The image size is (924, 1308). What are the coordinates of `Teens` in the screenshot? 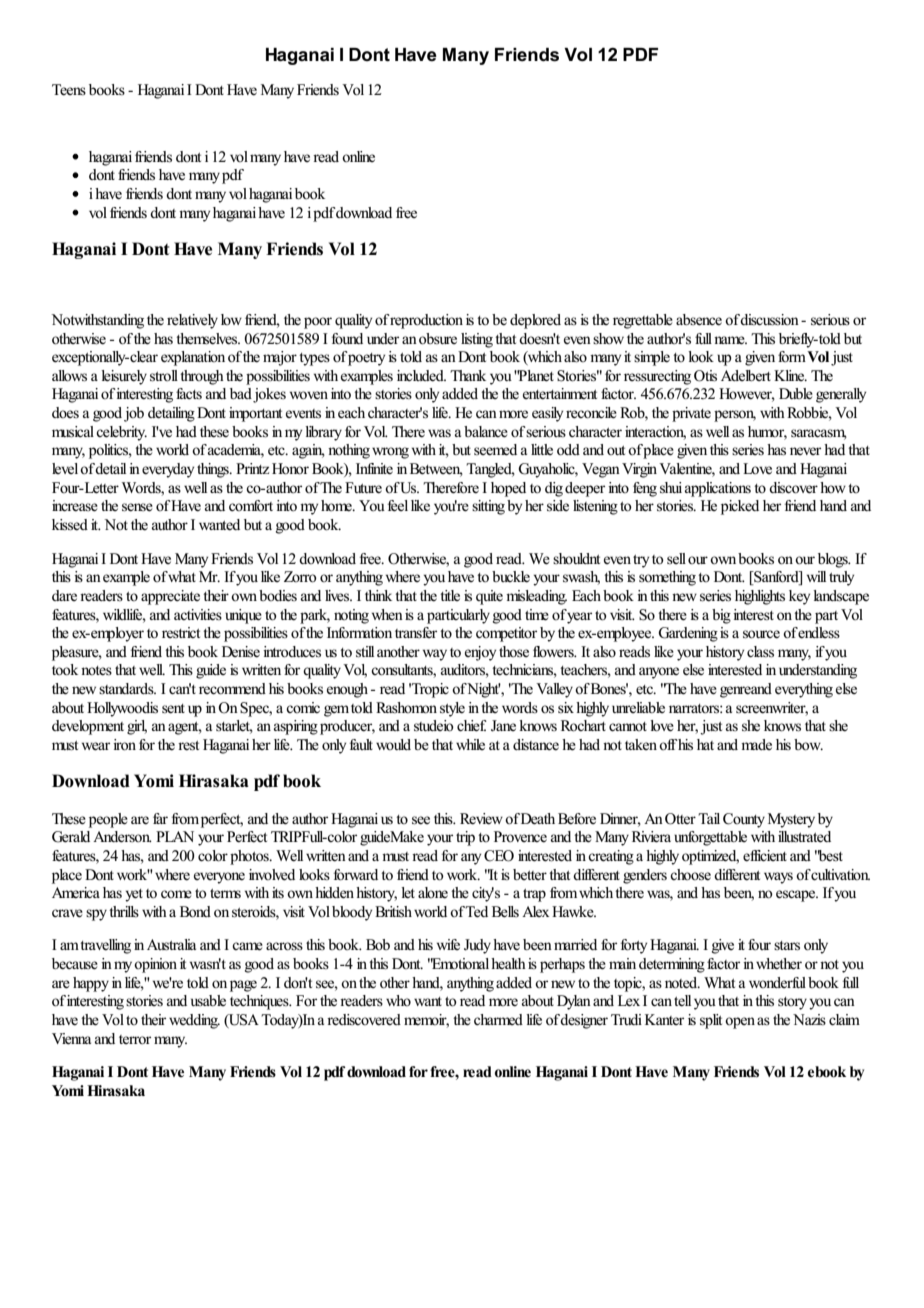 It's located at (69, 90).
